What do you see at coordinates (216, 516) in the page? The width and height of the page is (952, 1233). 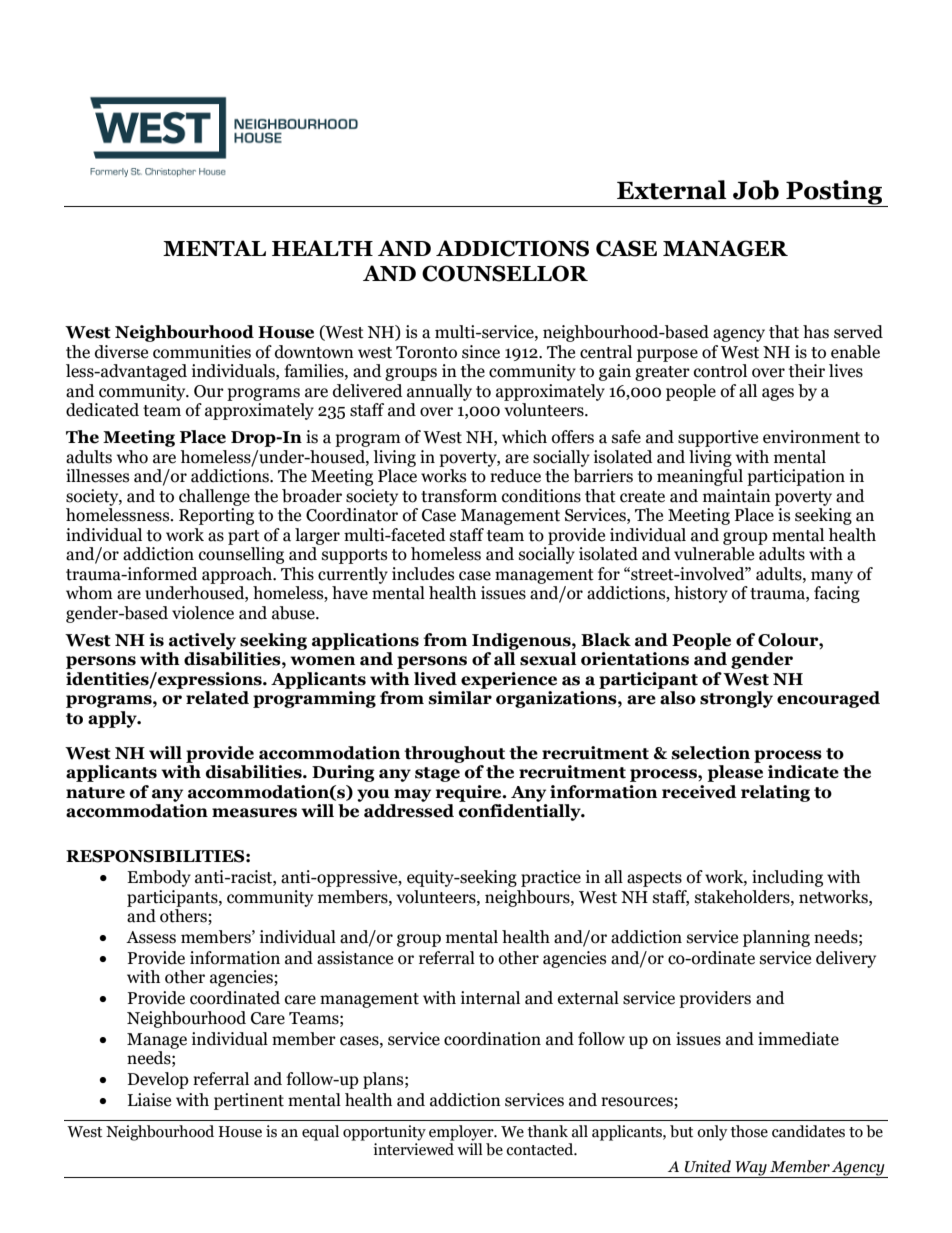 I see `Reporting` at bounding box center [216, 516].
